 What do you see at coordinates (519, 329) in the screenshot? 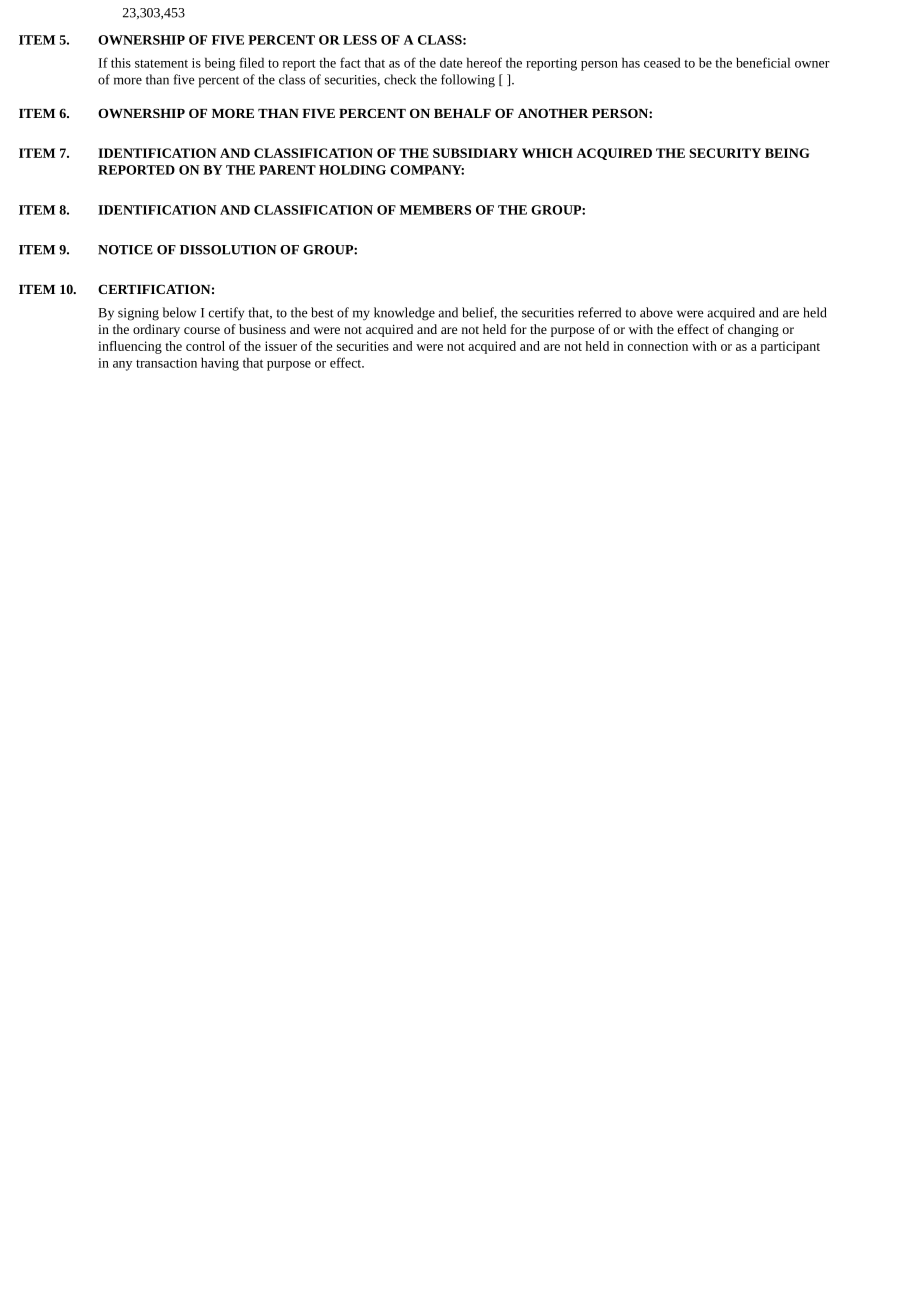
I see `for` at bounding box center [519, 329].
